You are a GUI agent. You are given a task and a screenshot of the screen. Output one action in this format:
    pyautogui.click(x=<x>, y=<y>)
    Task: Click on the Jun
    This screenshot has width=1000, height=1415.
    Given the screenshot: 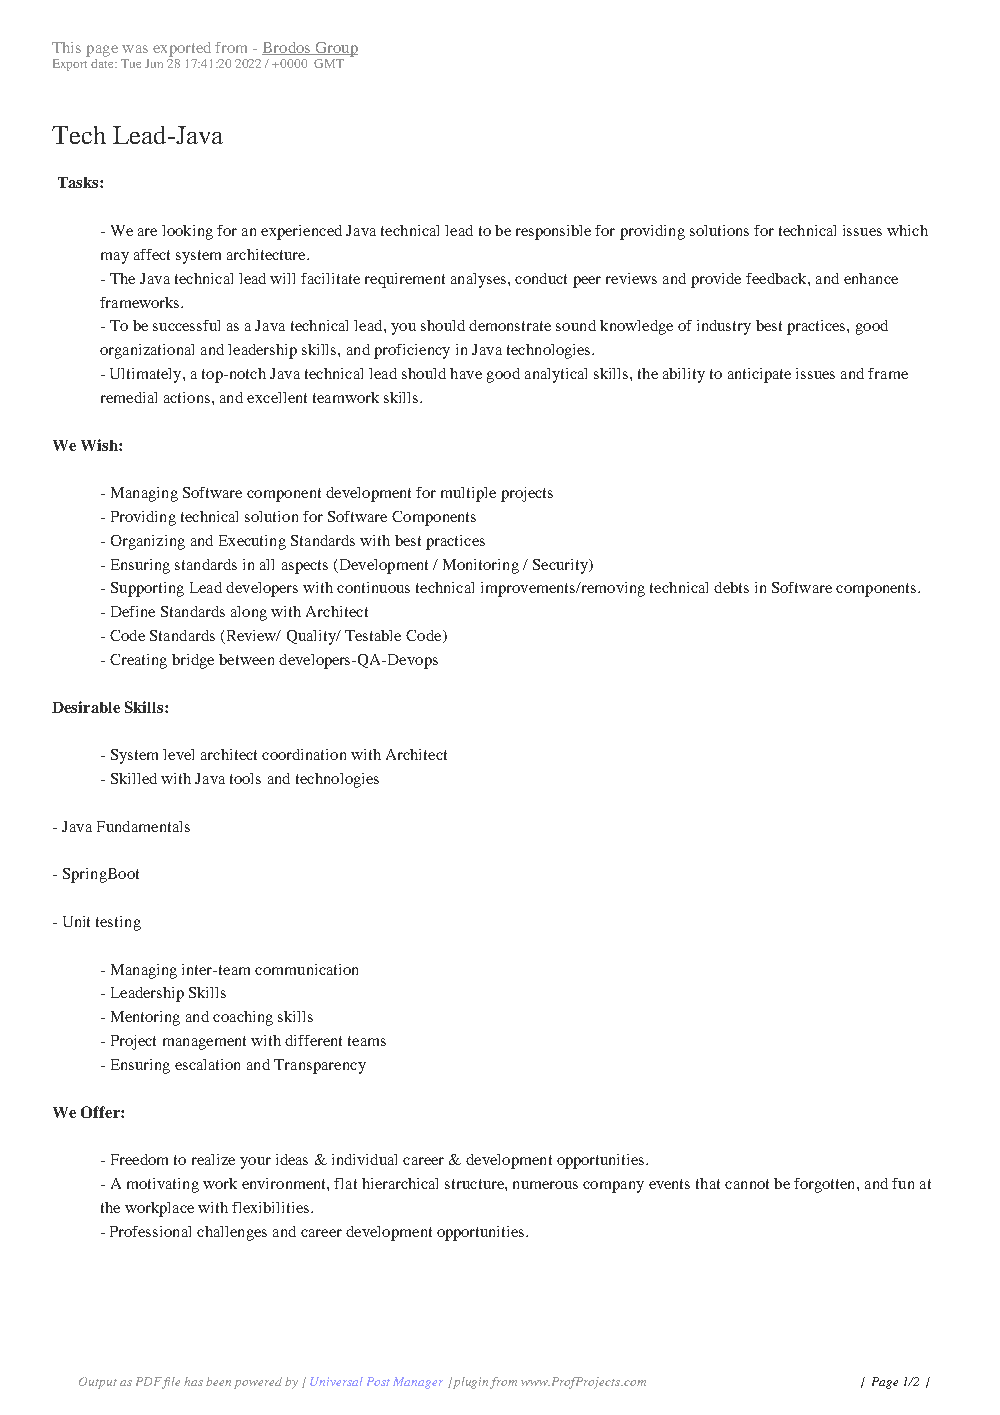 What is the action you would take?
    pyautogui.click(x=154, y=63)
